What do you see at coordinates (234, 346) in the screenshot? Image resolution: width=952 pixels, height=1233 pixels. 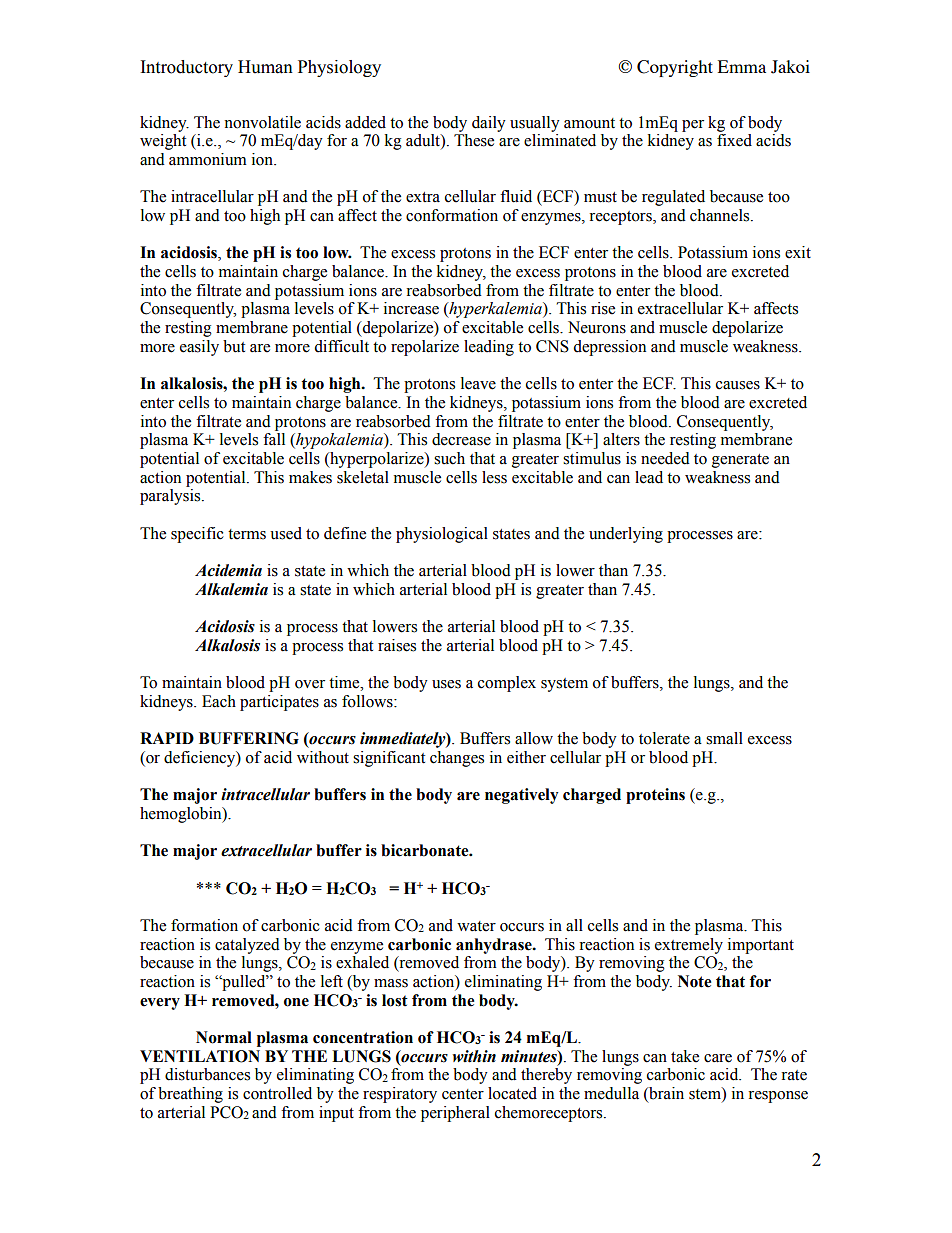 I see `but` at bounding box center [234, 346].
